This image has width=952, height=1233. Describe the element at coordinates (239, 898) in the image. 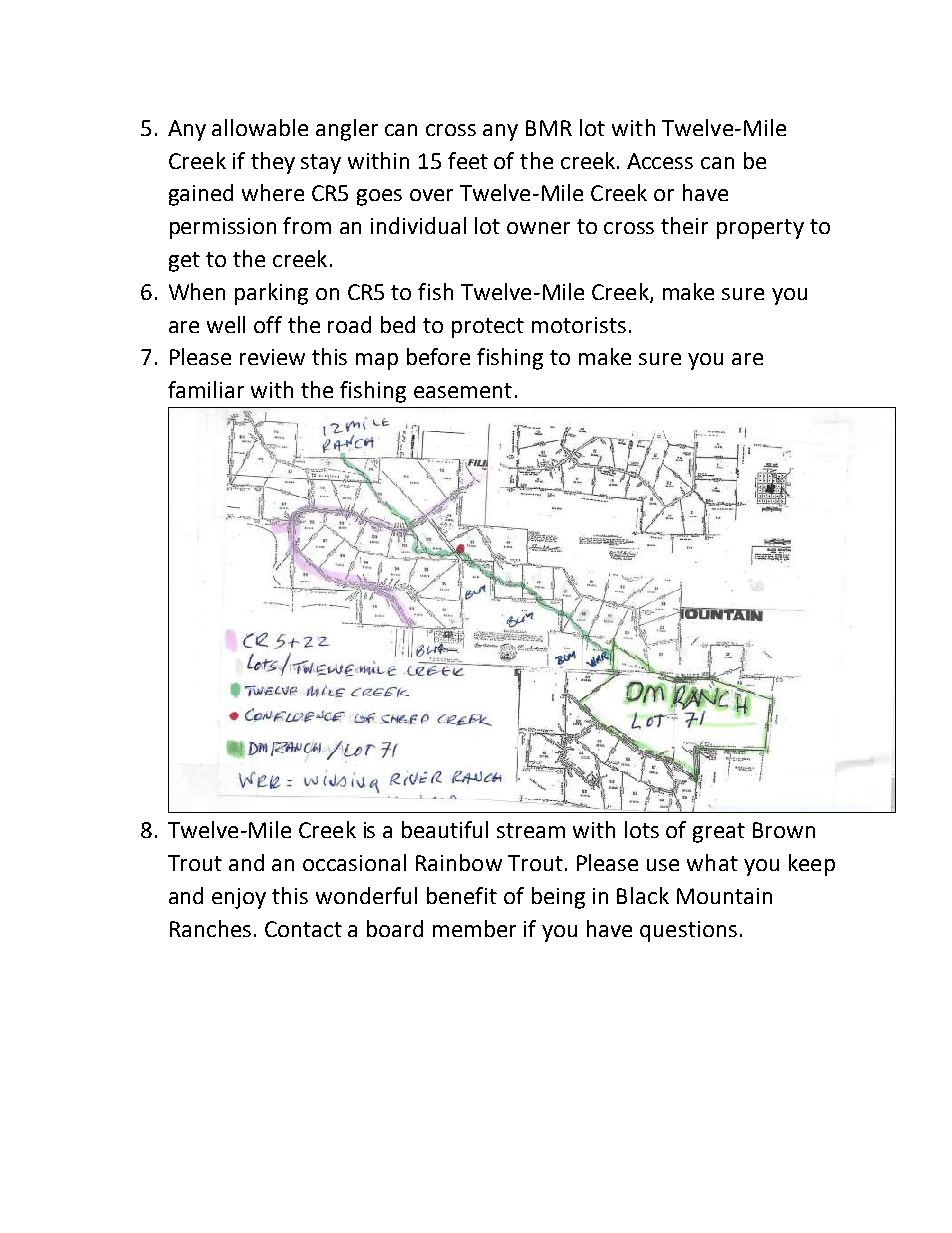

I see `enjoy` at that location.
